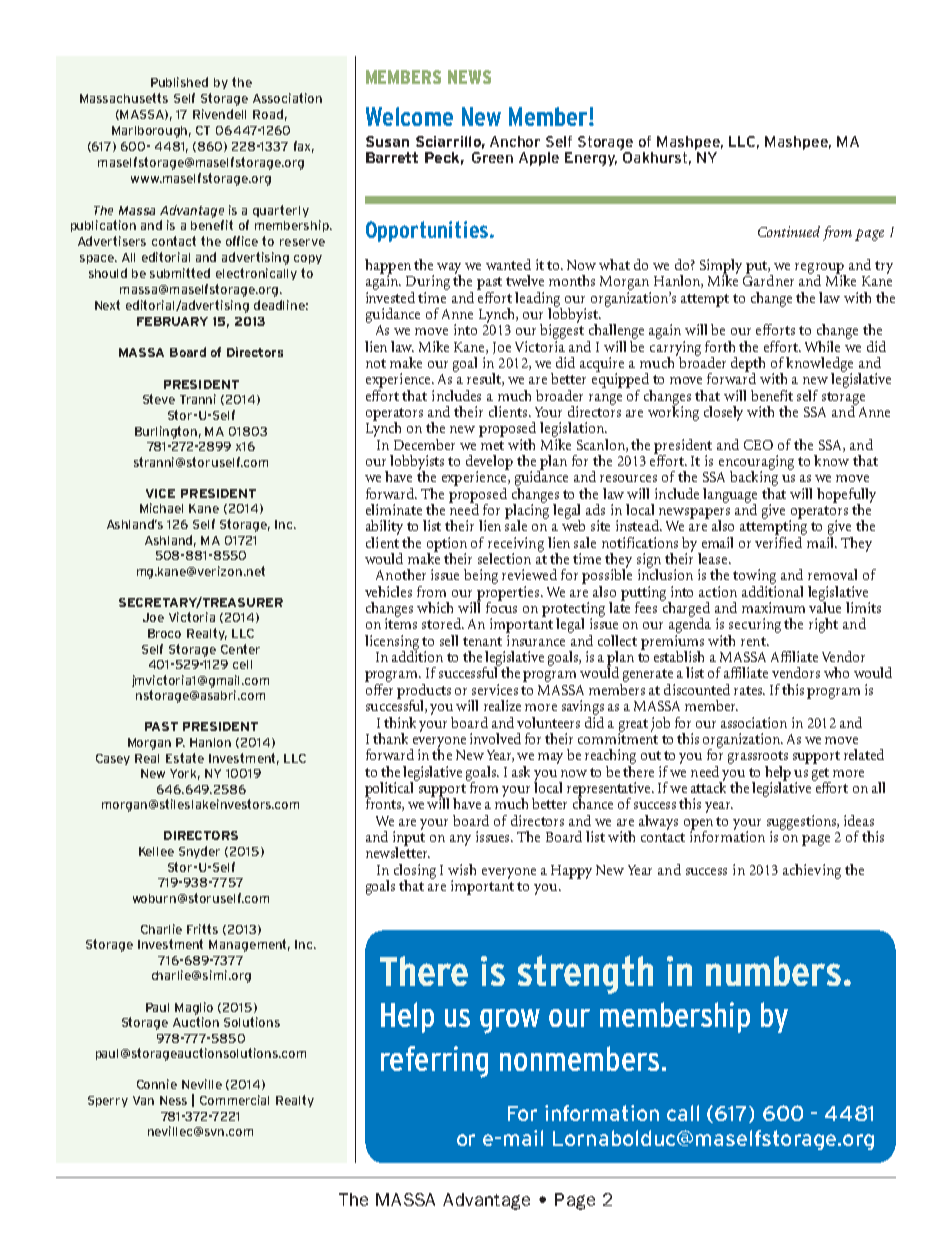 The width and height of the screenshot is (952, 1233). Describe the element at coordinates (754, 479) in the screenshot. I see `backing` at that location.
